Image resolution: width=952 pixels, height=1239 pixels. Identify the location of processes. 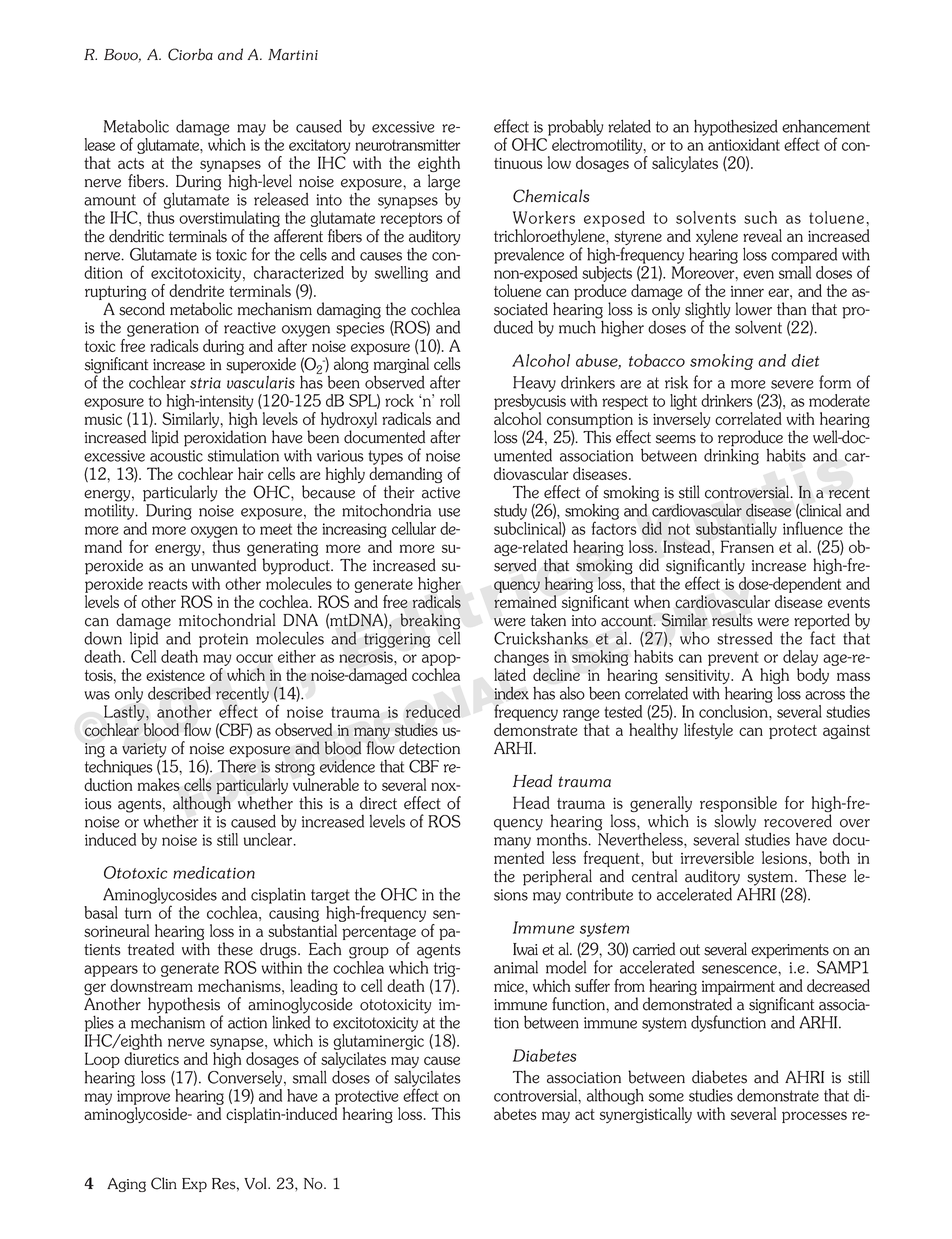
(814, 1117).
